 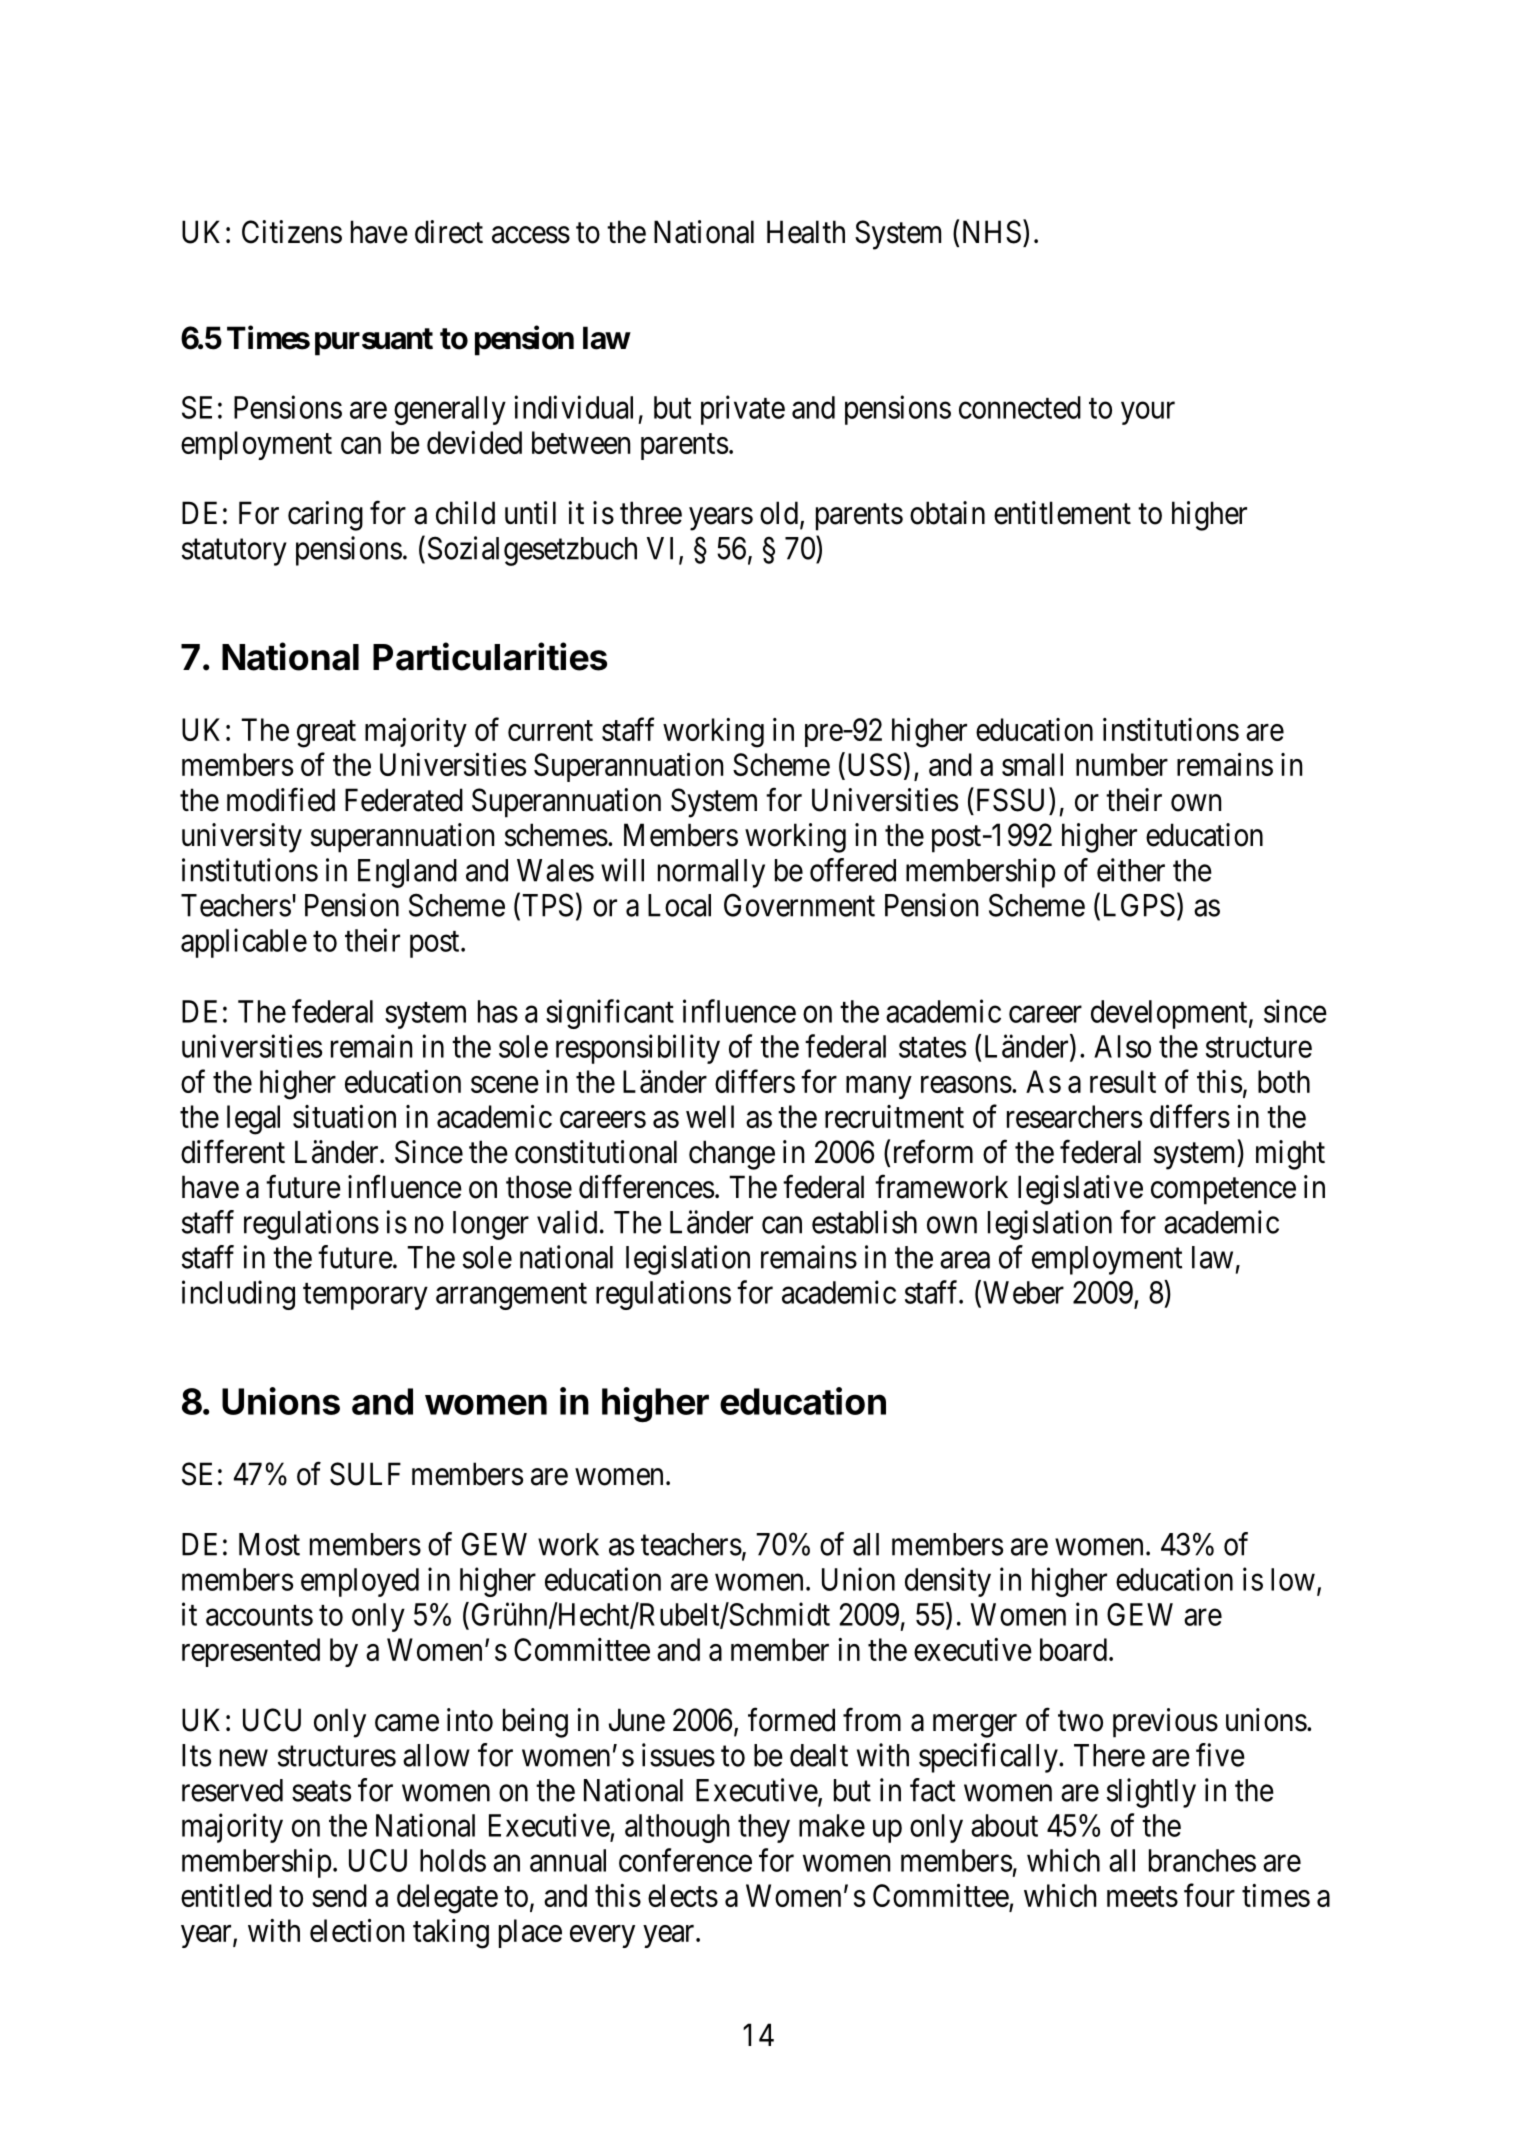 What do you see at coordinates (1142, 1897) in the document?
I see `meets` at bounding box center [1142, 1897].
